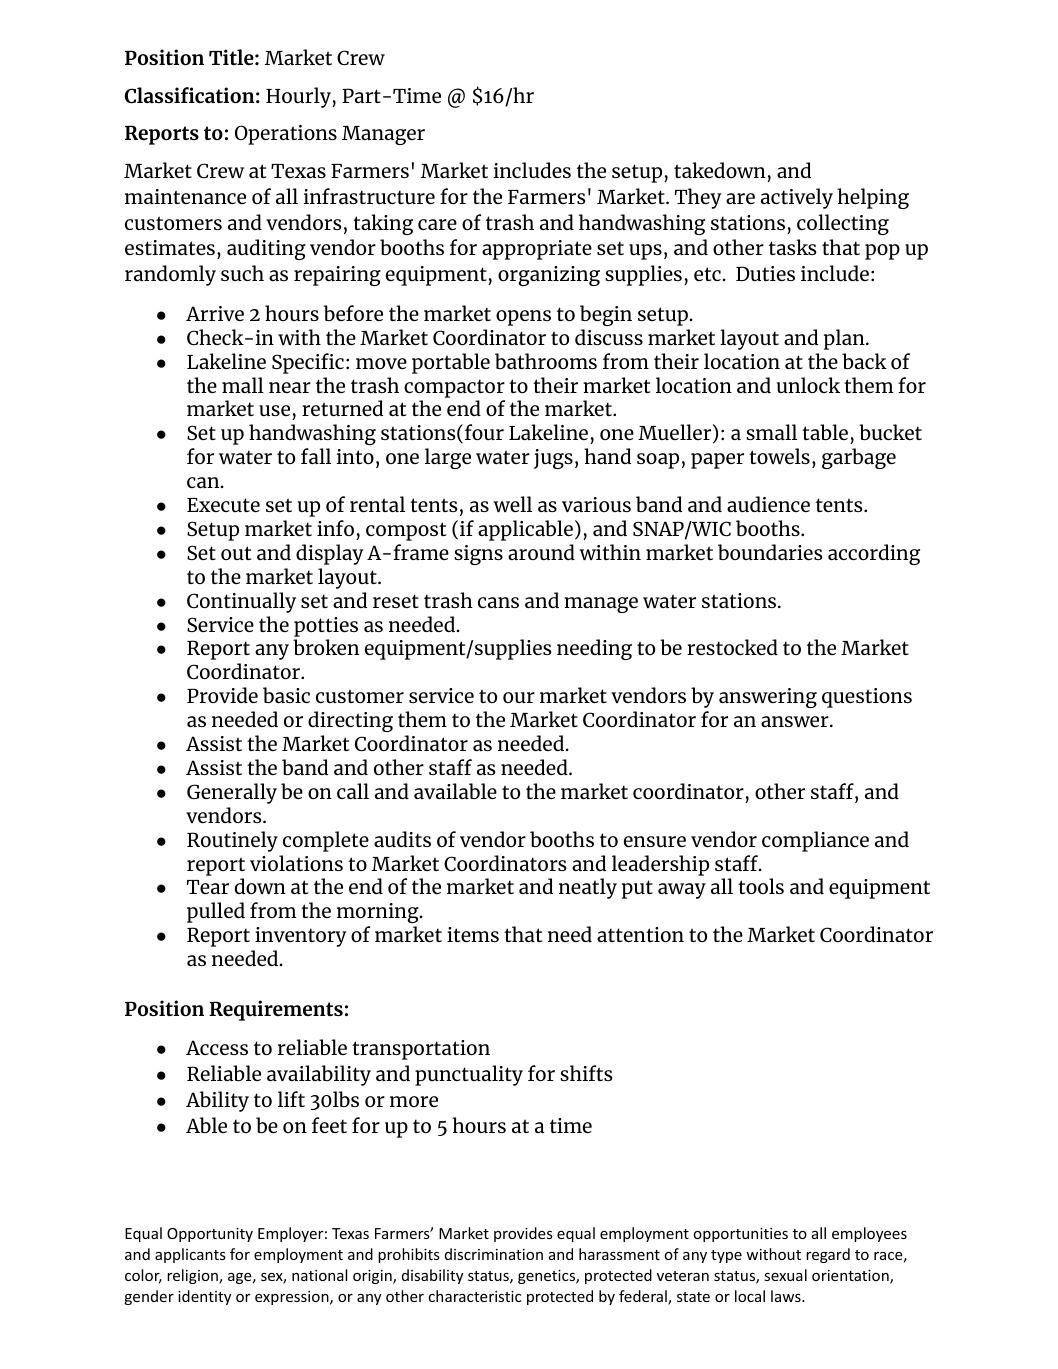 The height and width of the screenshot is (1369, 1058). What do you see at coordinates (210, 1235) in the screenshot?
I see `Opportunity` at bounding box center [210, 1235].
